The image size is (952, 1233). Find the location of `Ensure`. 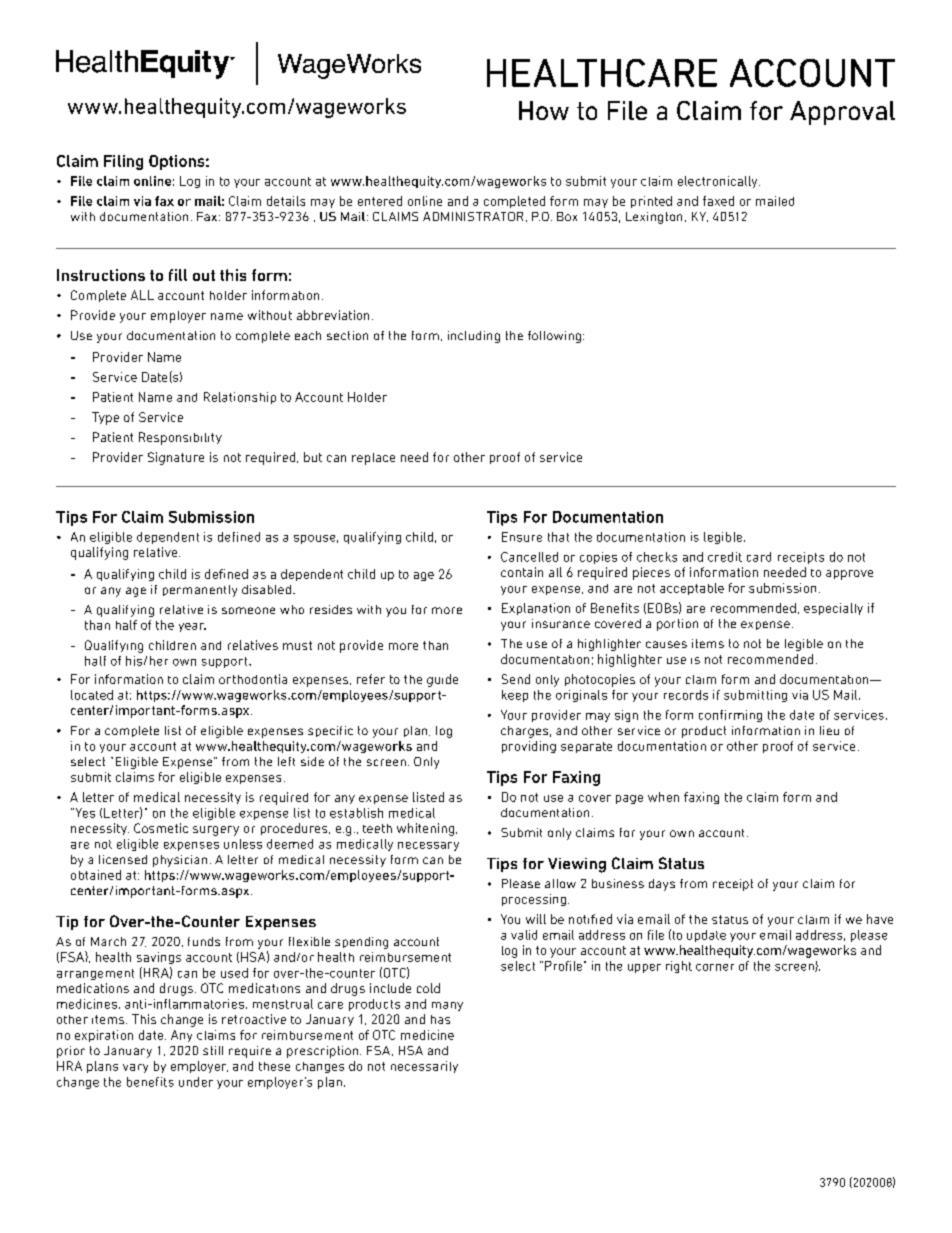

Ensure is located at coordinates (522, 537).
